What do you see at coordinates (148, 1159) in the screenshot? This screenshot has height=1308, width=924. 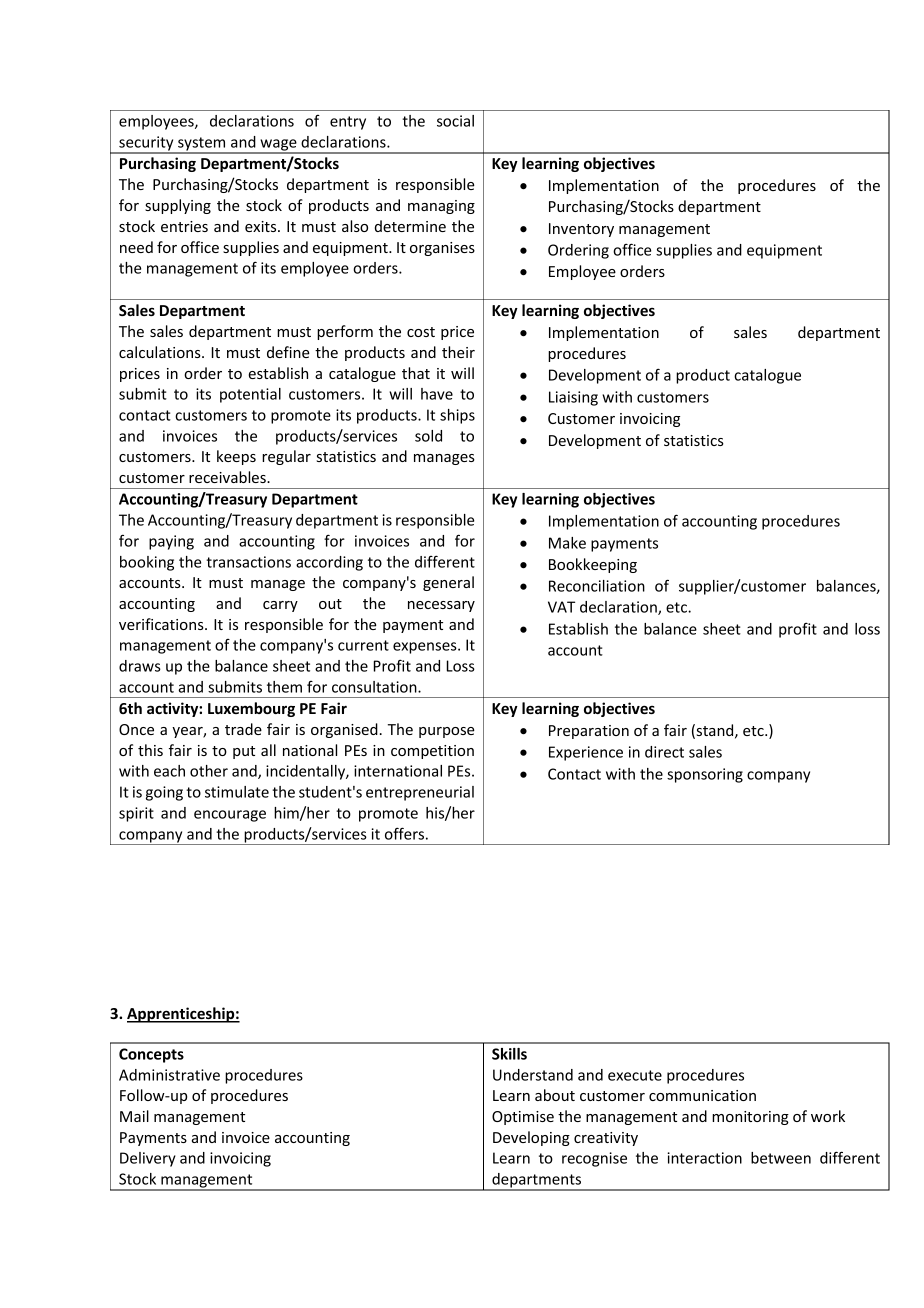 I see `Delivery` at bounding box center [148, 1159].
